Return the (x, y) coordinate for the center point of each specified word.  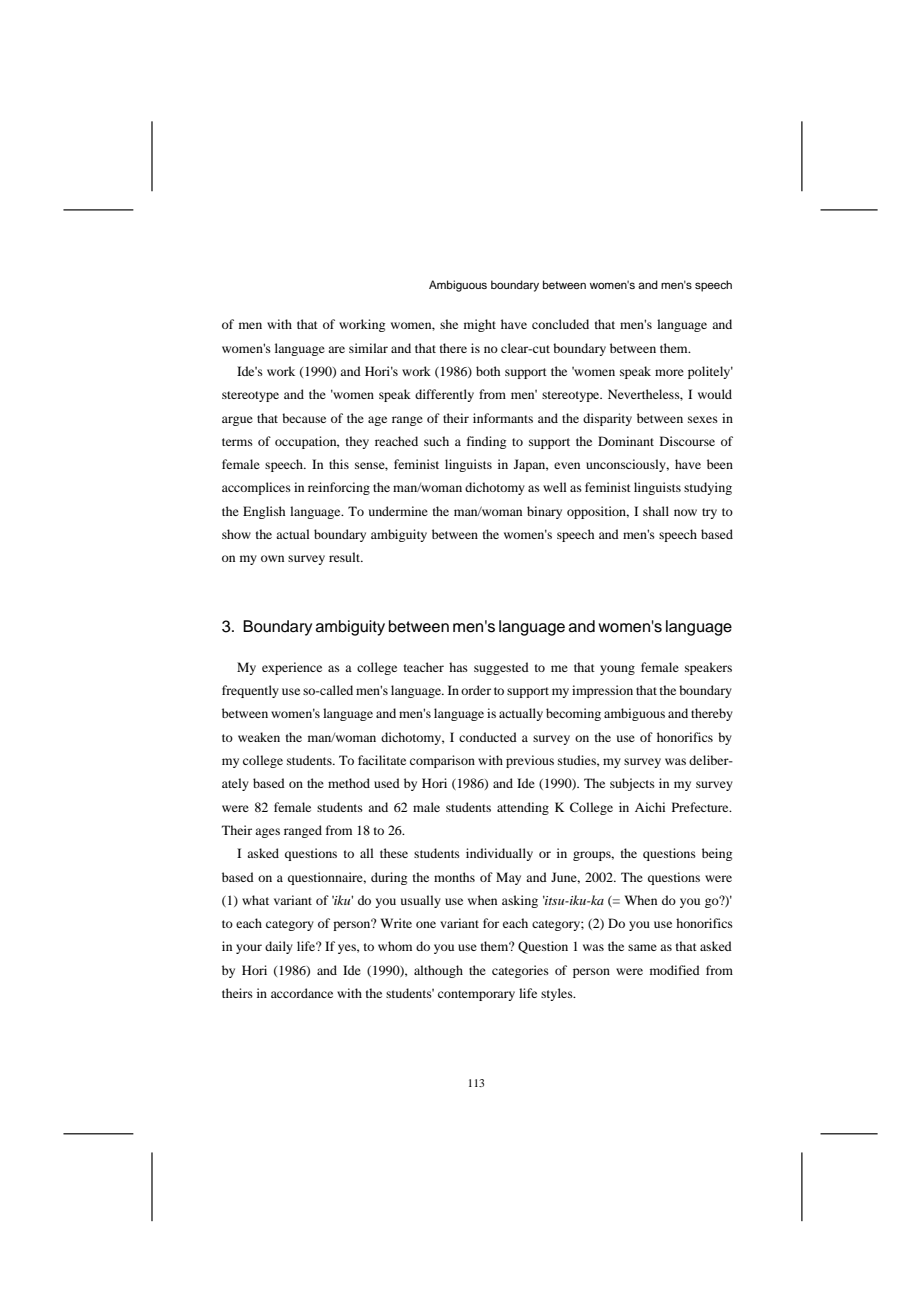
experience (292, 668)
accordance (302, 993)
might (480, 325)
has (458, 667)
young (617, 670)
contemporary (476, 995)
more (669, 372)
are (336, 349)
